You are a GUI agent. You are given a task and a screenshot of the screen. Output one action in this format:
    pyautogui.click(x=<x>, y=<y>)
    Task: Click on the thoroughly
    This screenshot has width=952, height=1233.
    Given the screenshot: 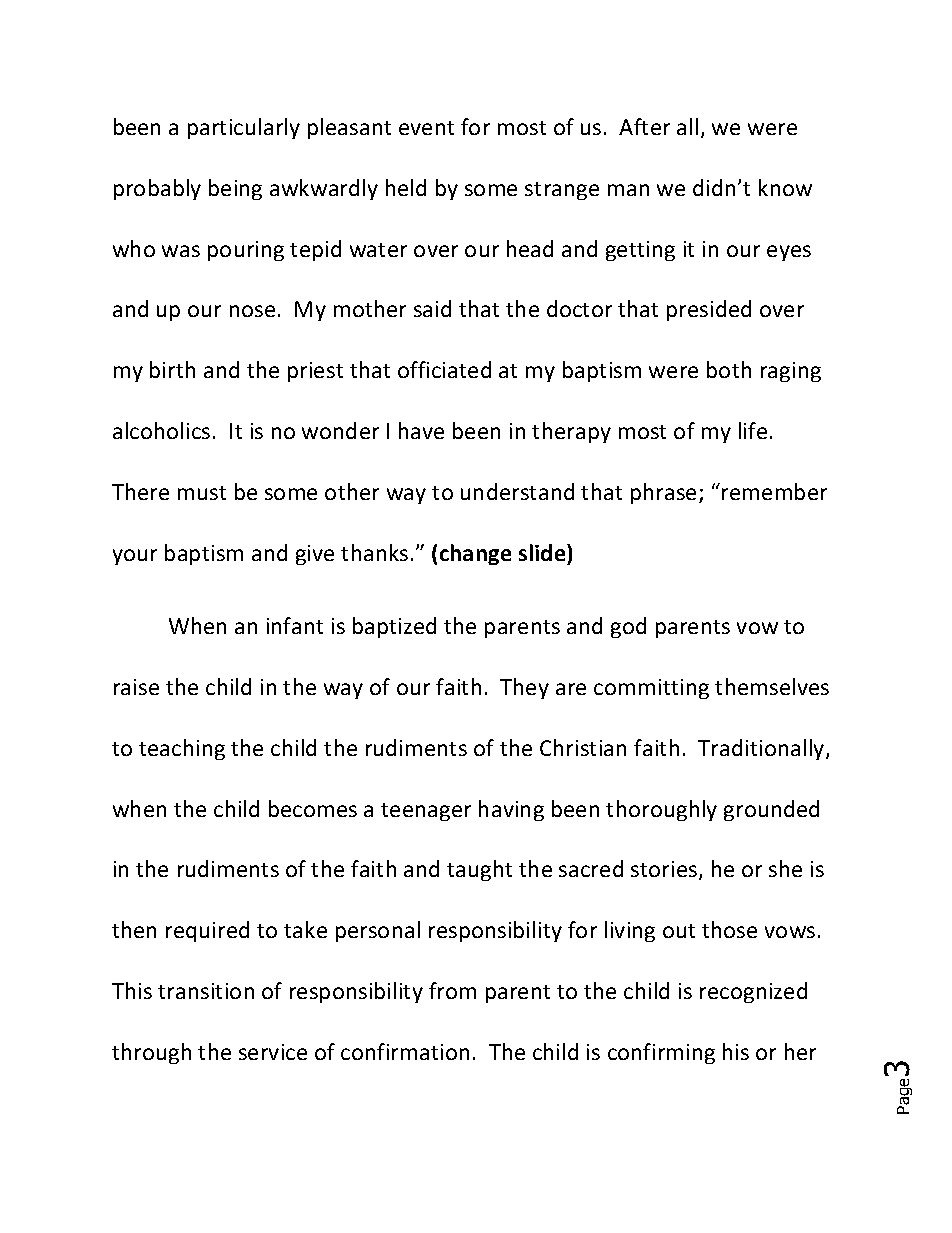 What is the action you would take?
    pyautogui.click(x=661, y=810)
